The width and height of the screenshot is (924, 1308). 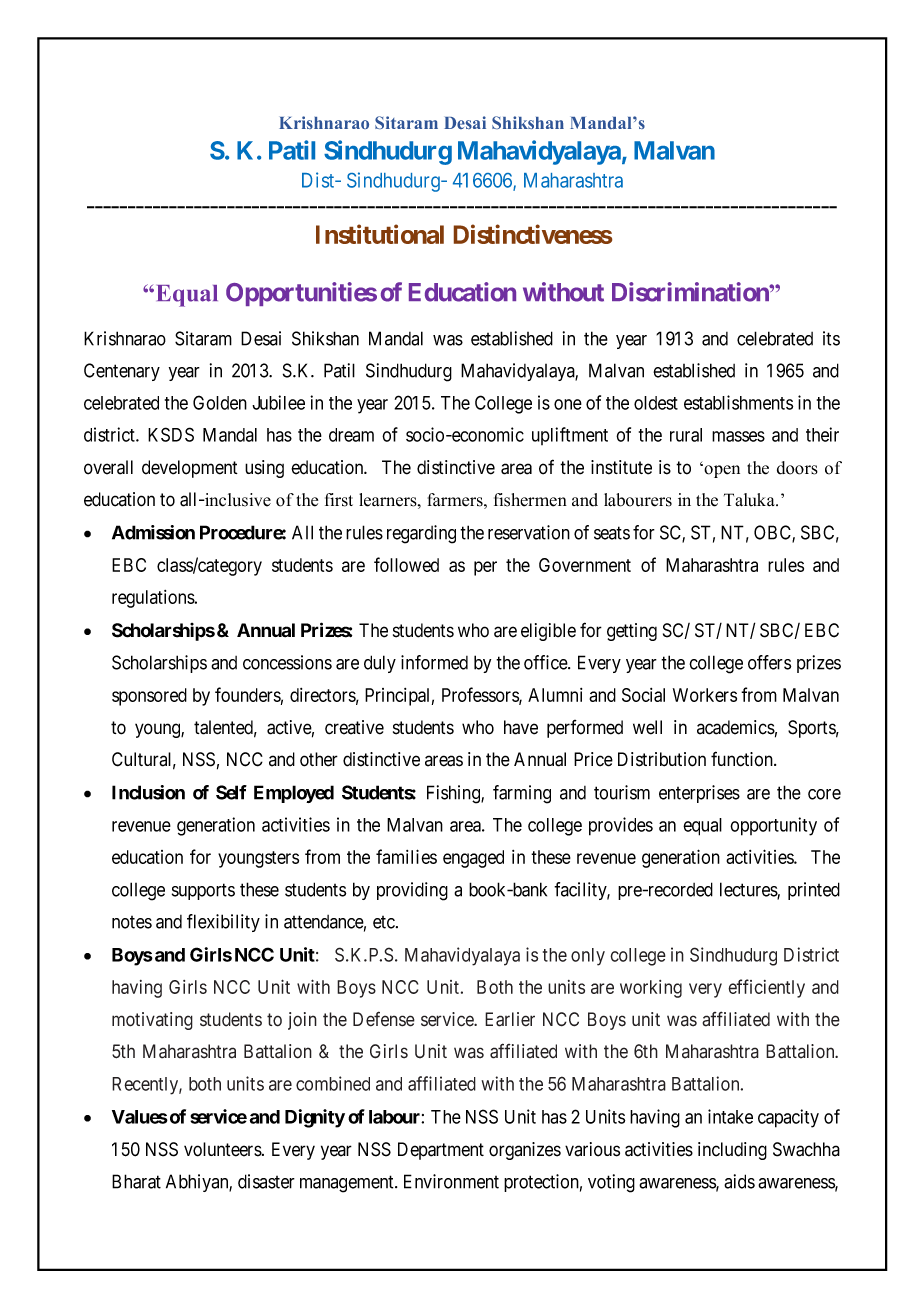 I want to click on Centenary, so click(x=122, y=372).
